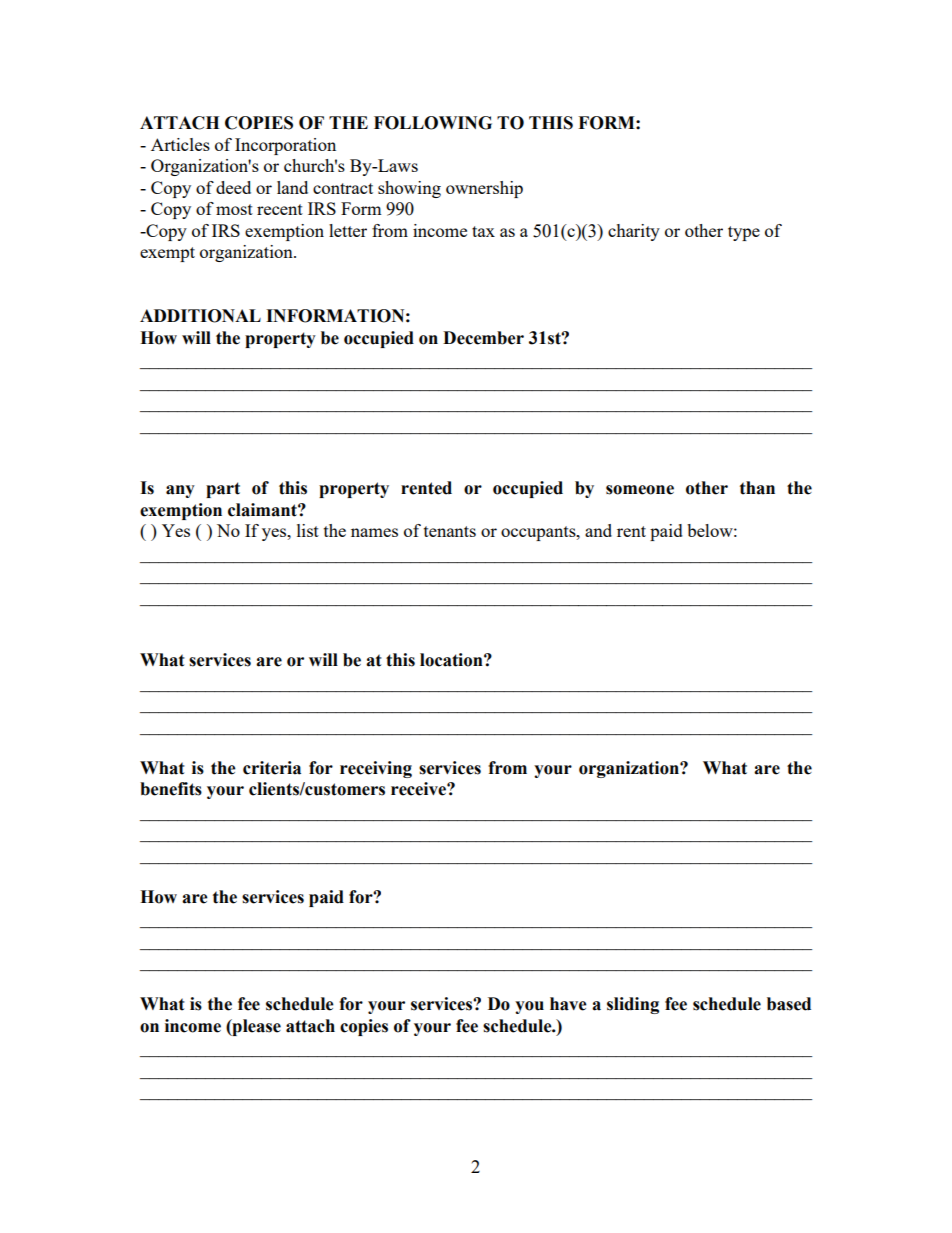 This document has width=952, height=1233. Describe the element at coordinates (789, 1004) in the document. I see `based` at that location.
